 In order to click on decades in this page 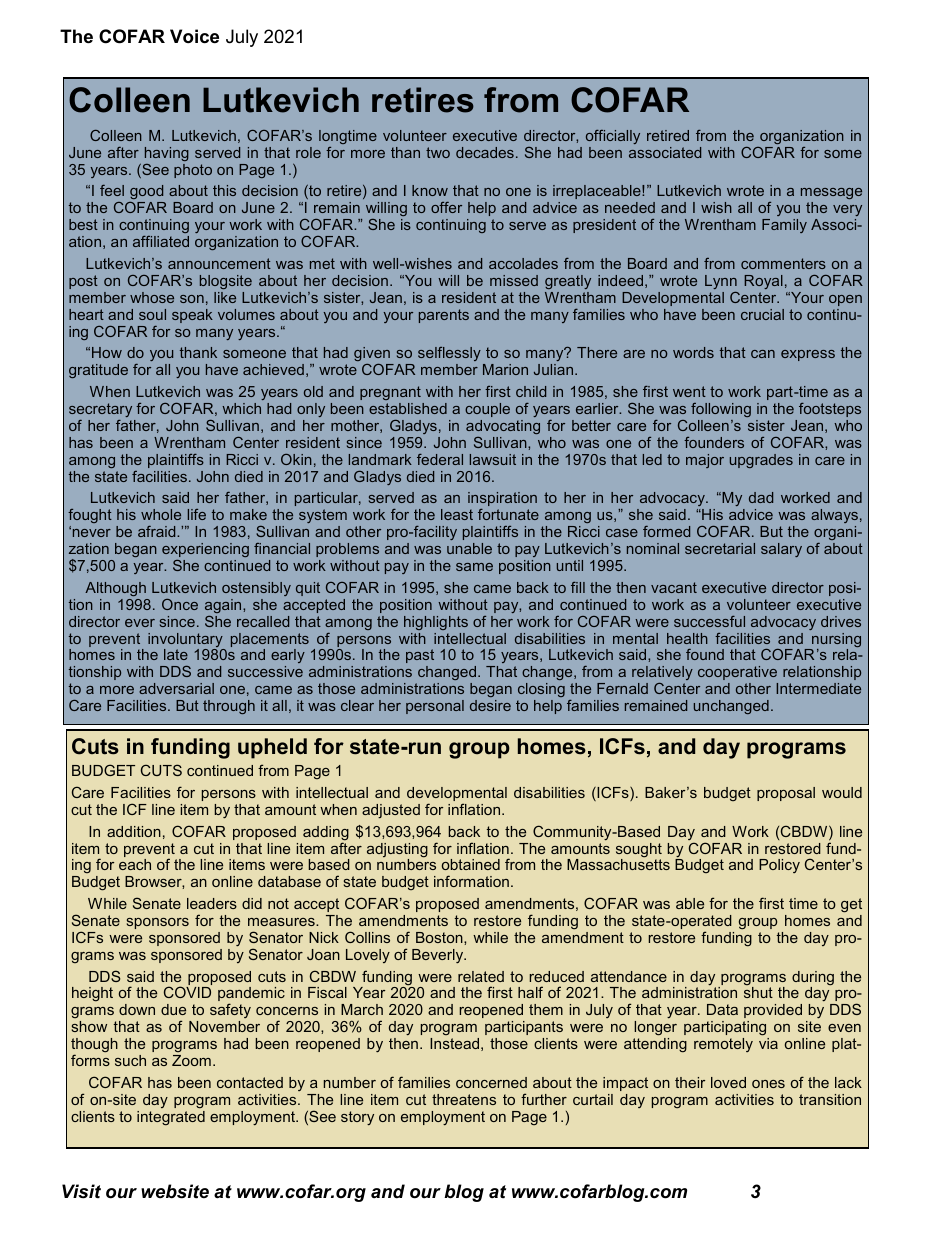, I will do `click(485, 152)`.
